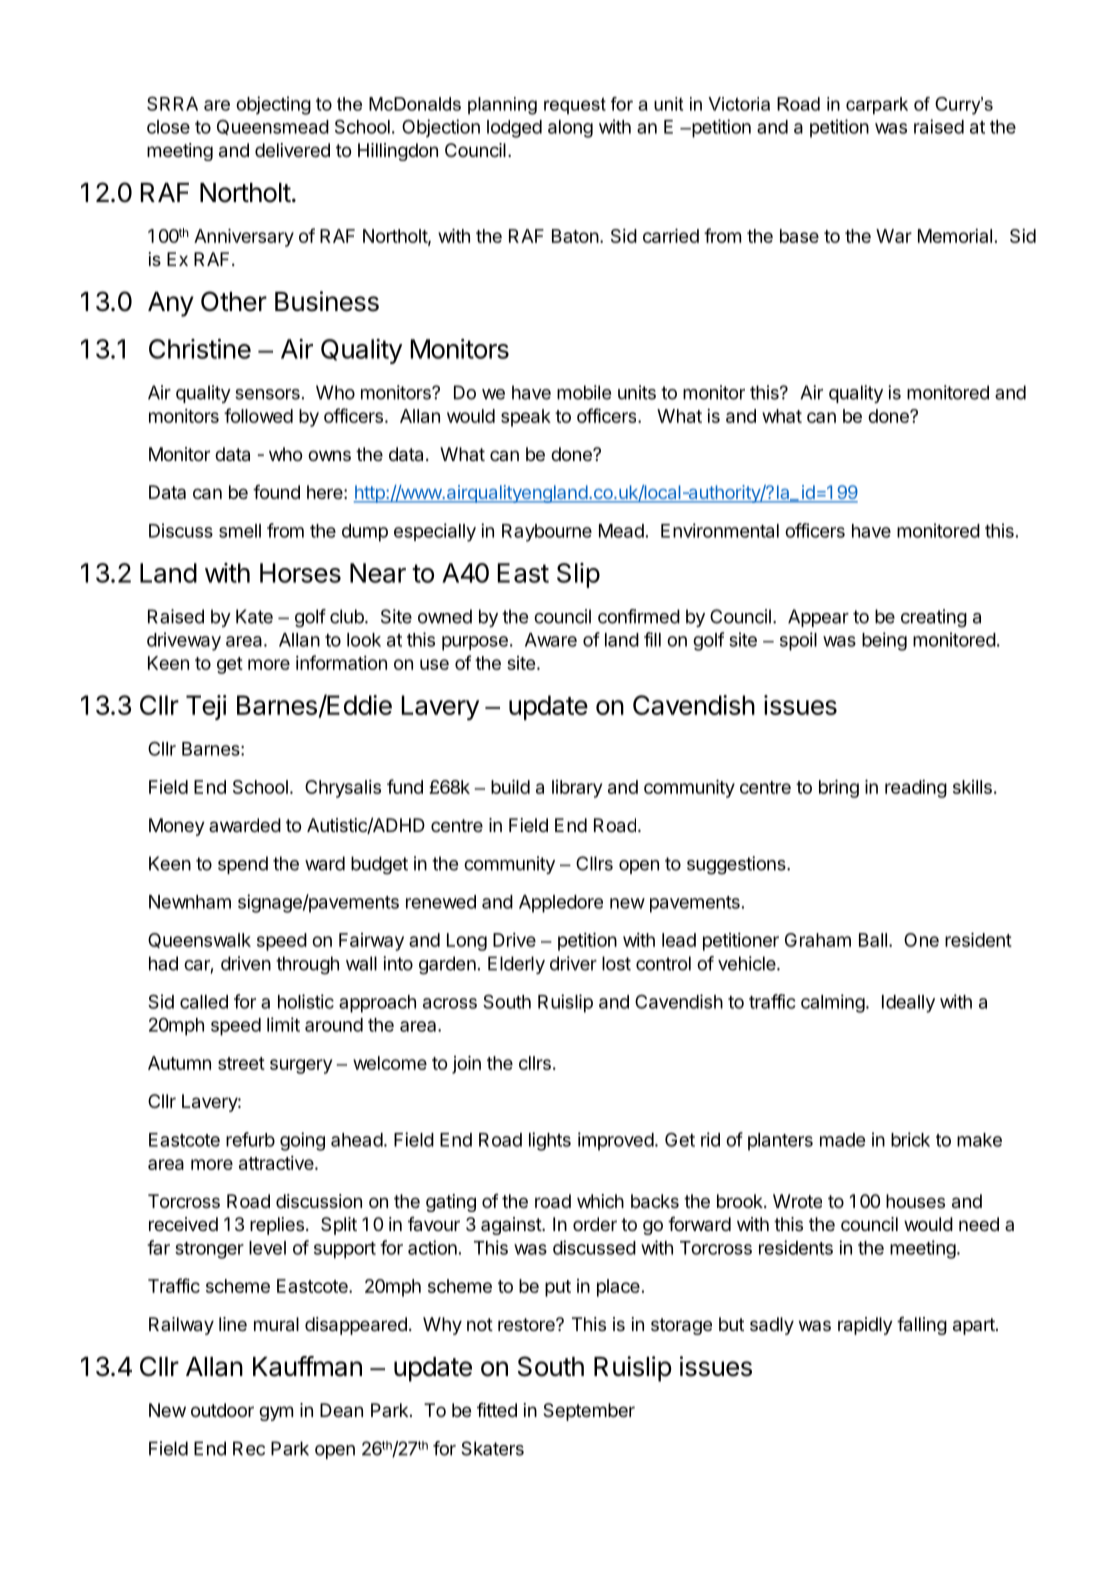 Image resolution: width=1116 pixels, height=1578 pixels. Describe the element at coordinates (343, 789) in the page. I see `Chrysalis` at that location.
